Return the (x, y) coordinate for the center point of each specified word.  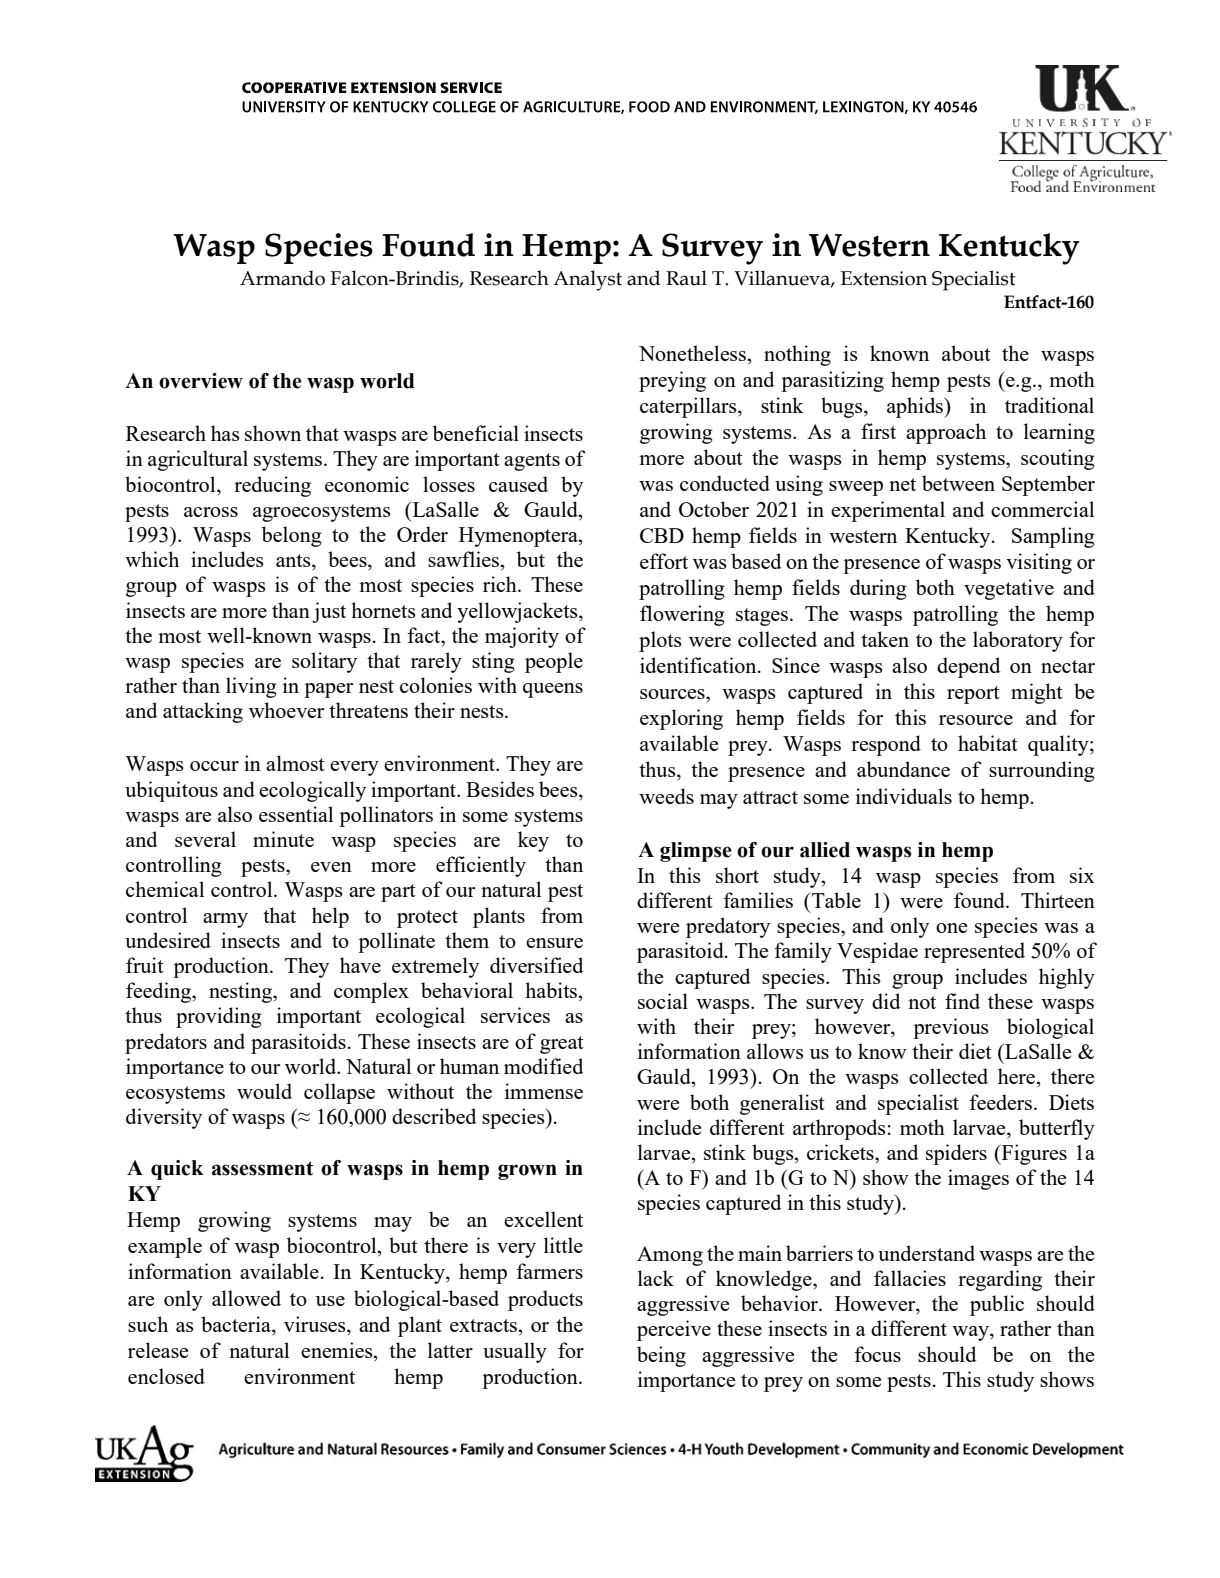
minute (283, 839)
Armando (282, 278)
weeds (666, 796)
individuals (904, 796)
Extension (884, 278)
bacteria (237, 1324)
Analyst (587, 280)
